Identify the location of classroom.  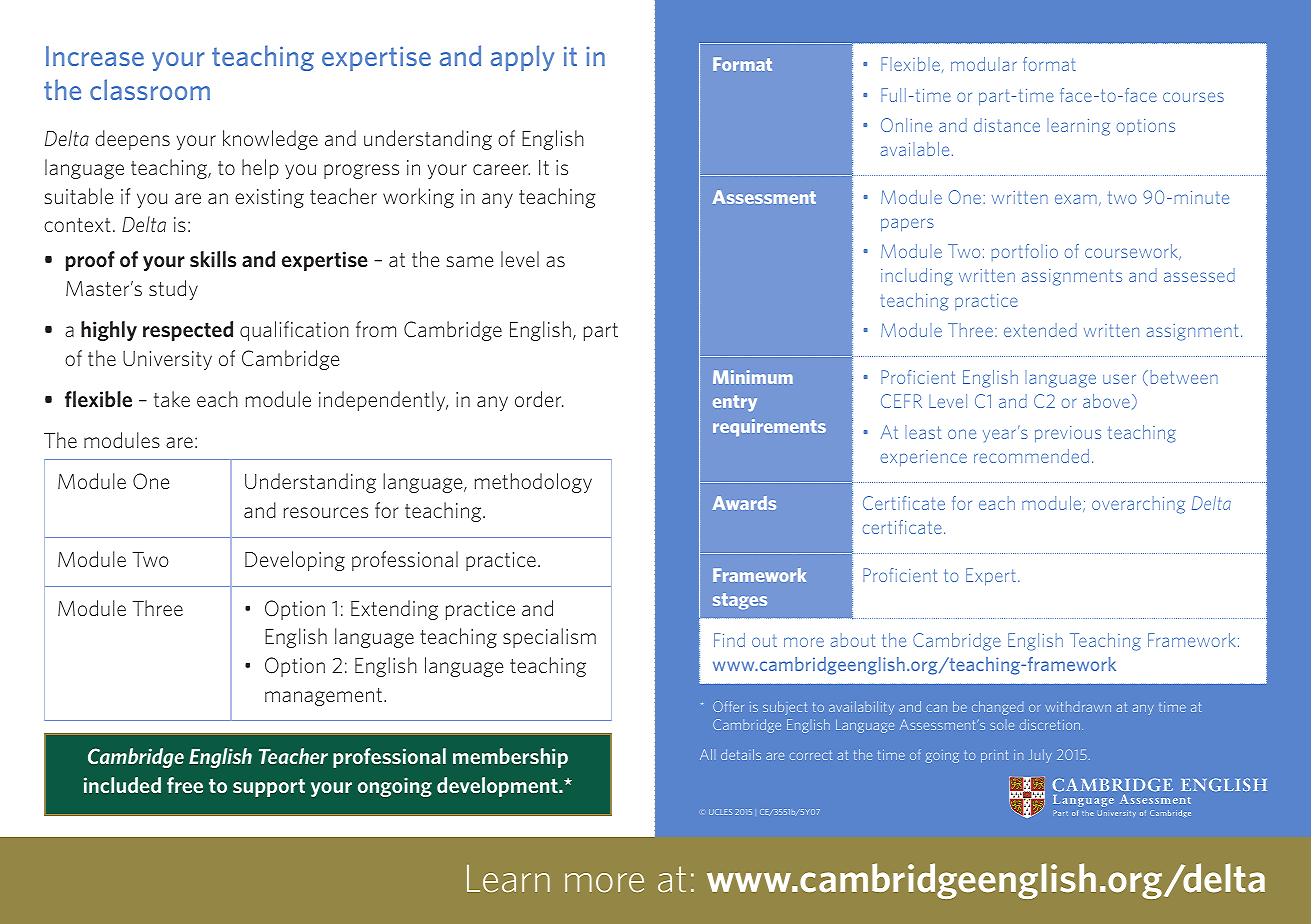
(150, 89).
